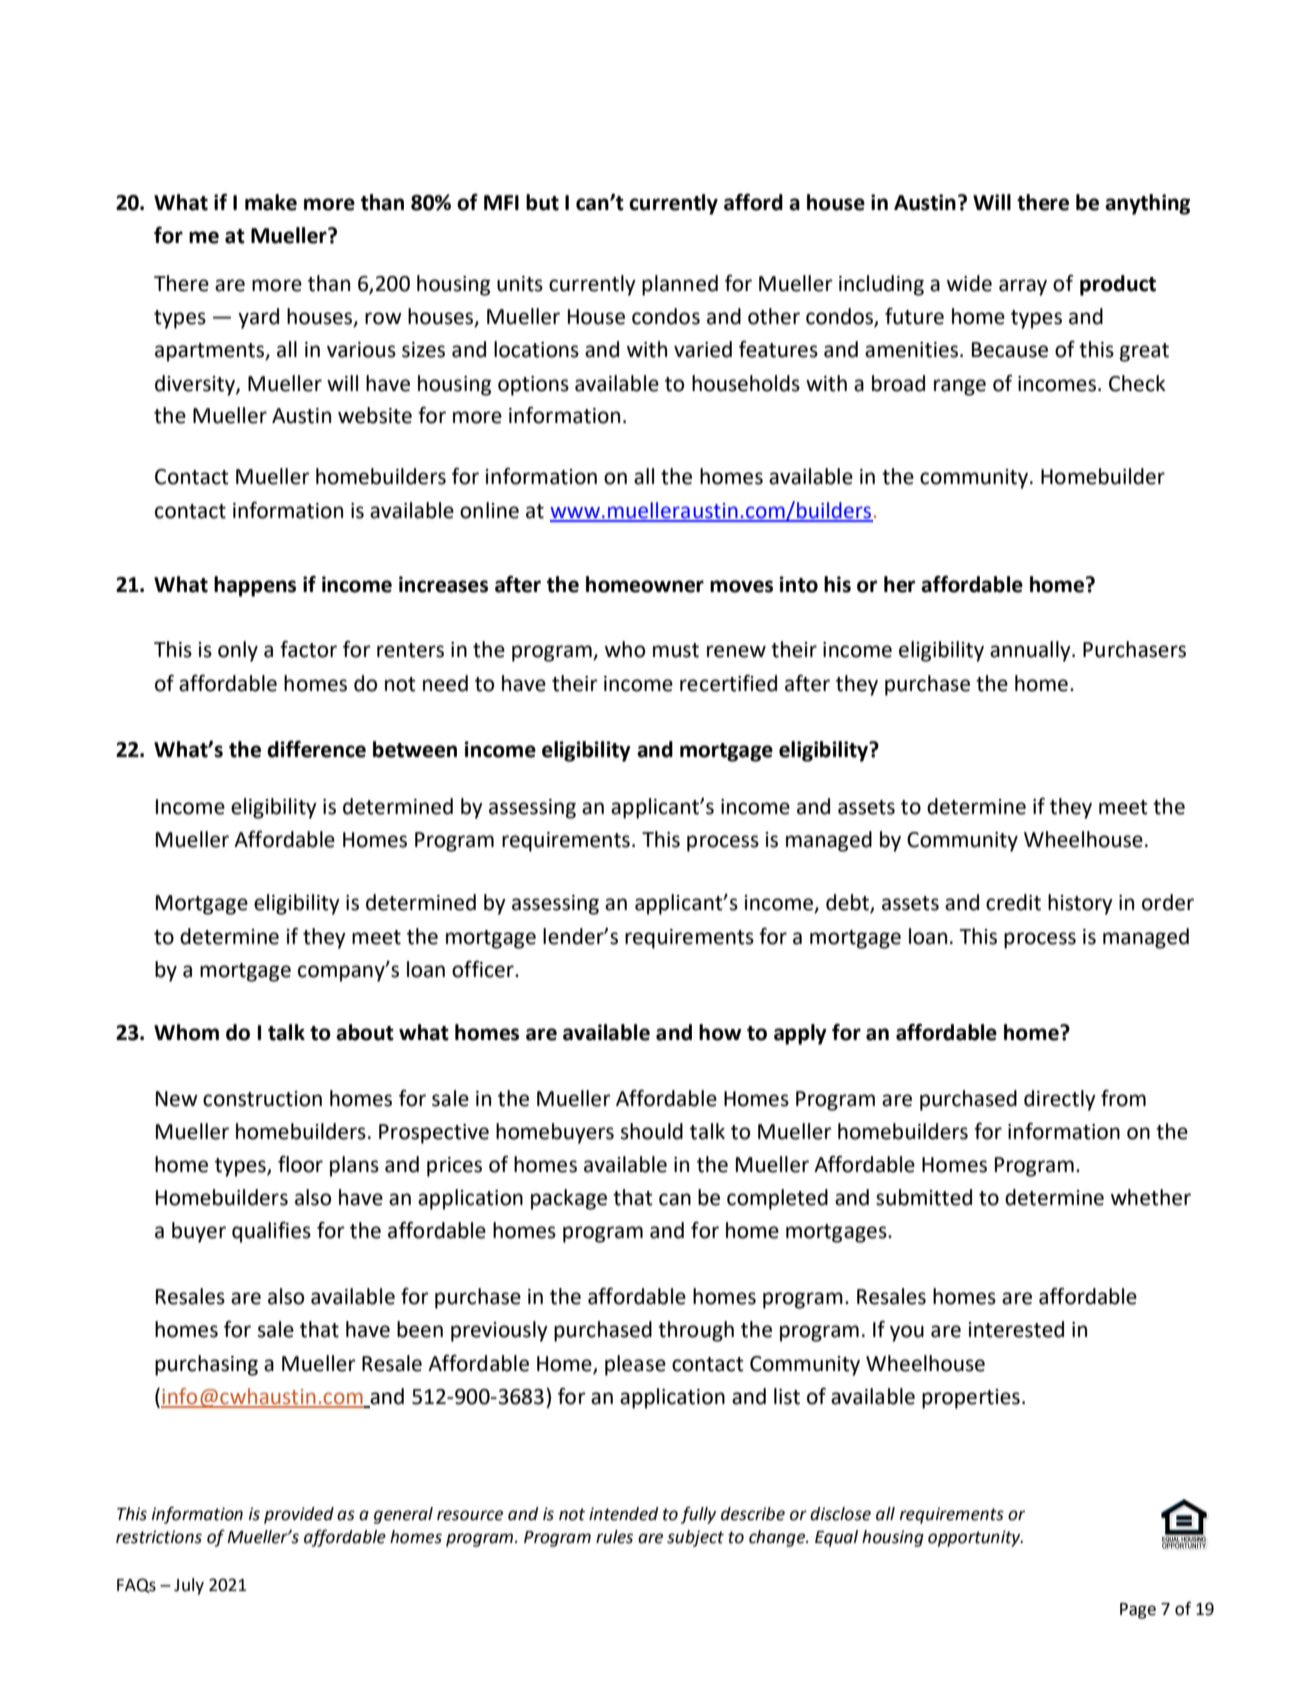 This image has width=1311, height=1697. I want to click on array, so click(1023, 287).
